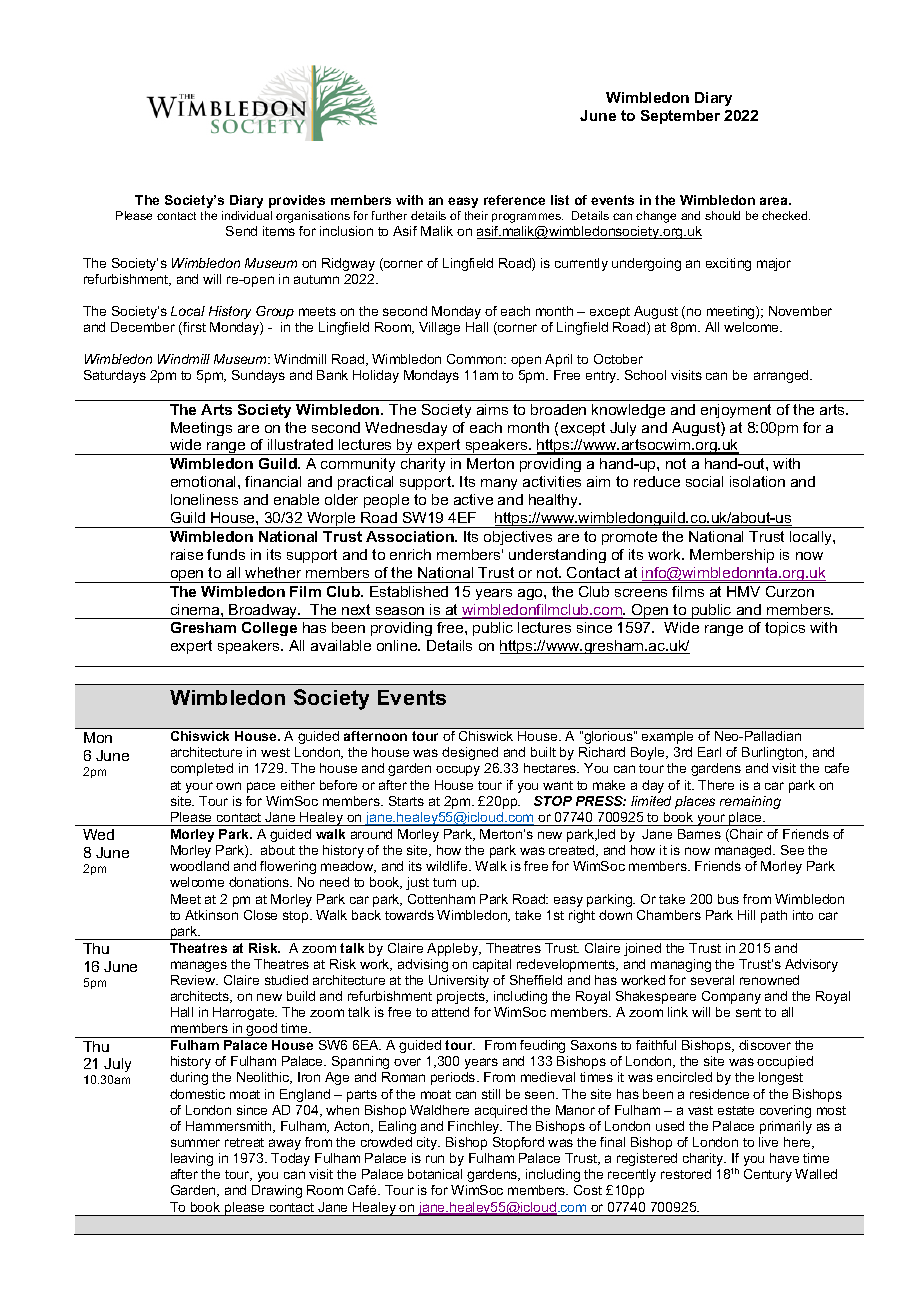  Describe the element at coordinates (514, 200) in the image. I see `reference` at that location.
